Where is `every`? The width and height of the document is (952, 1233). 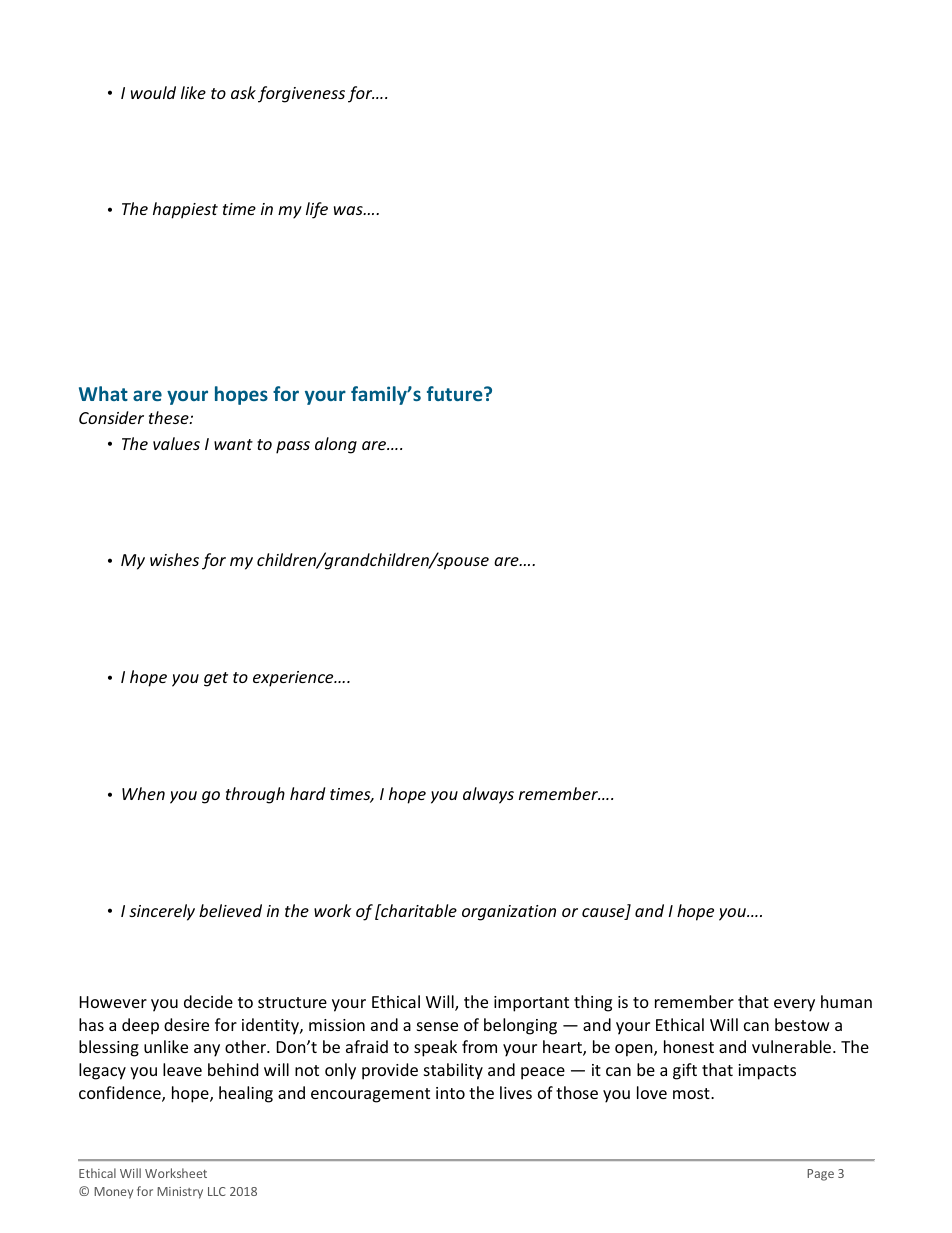 every is located at coordinates (794, 1005).
